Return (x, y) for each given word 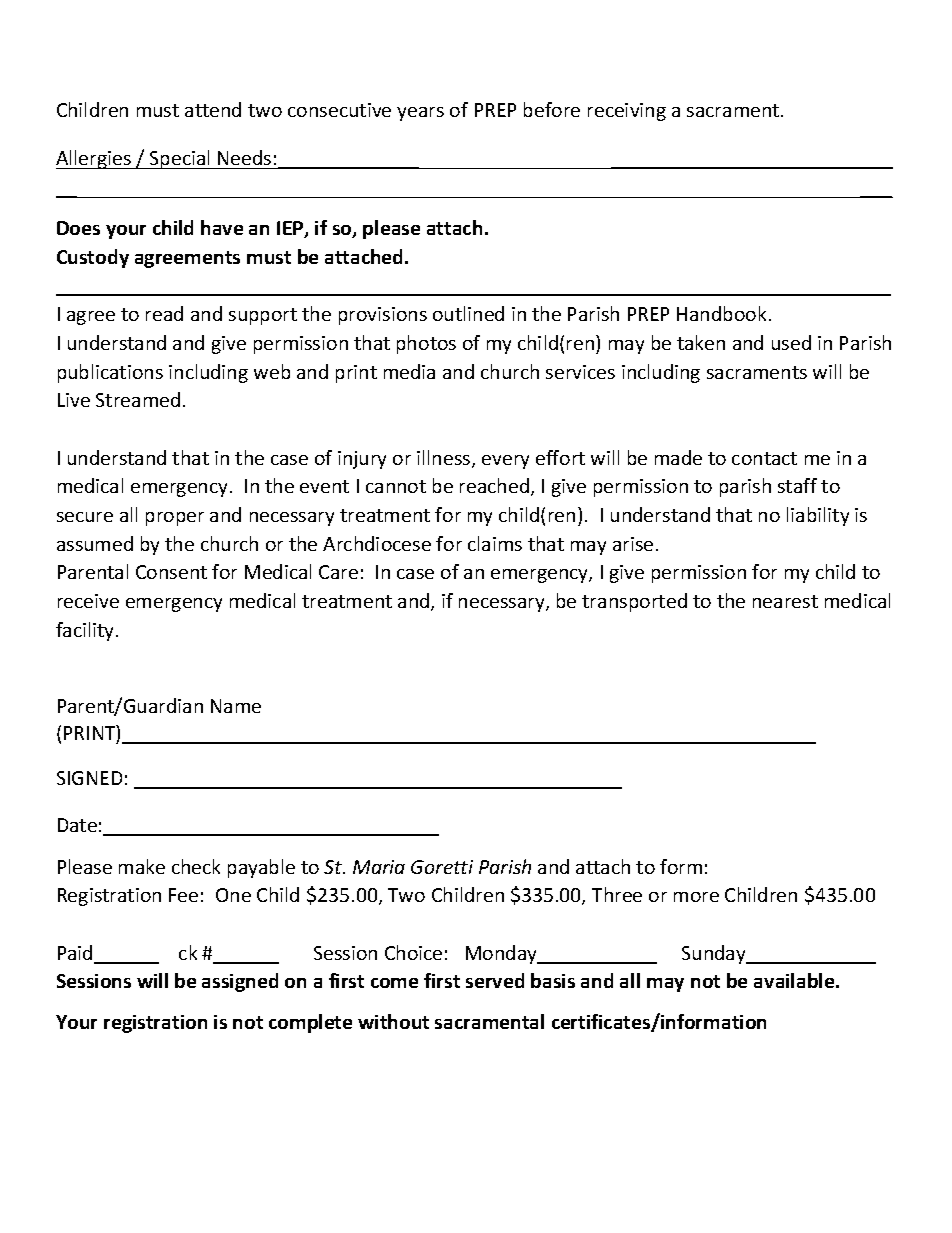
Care (338, 572)
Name (236, 706)
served (495, 980)
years (420, 114)
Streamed (138, 399)
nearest (785, 601)
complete (310, 1023)
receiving (627, 112)
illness (445, 459)
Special (180, 159)
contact (764, 458)
